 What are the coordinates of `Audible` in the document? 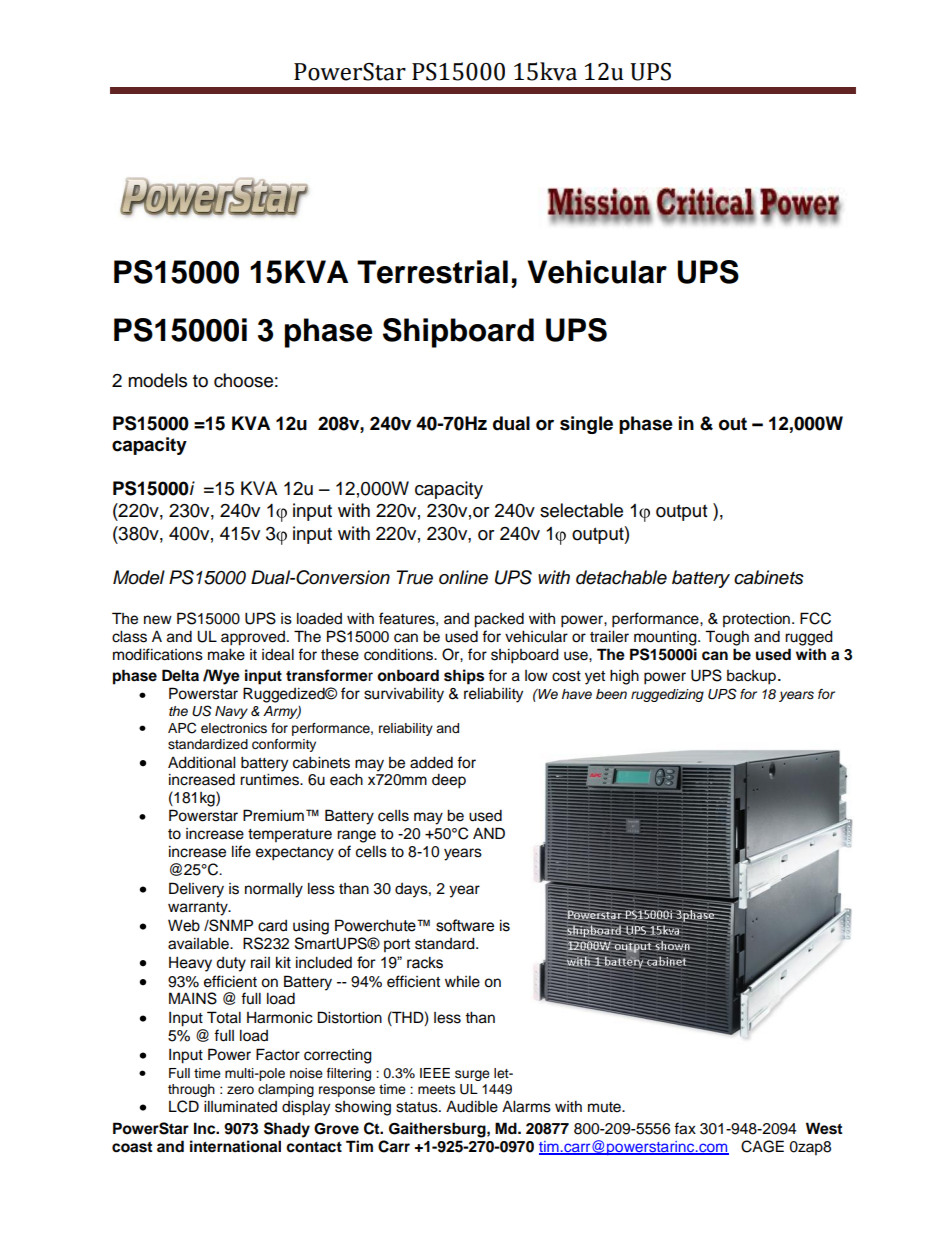 It's located at (472, 1106).
